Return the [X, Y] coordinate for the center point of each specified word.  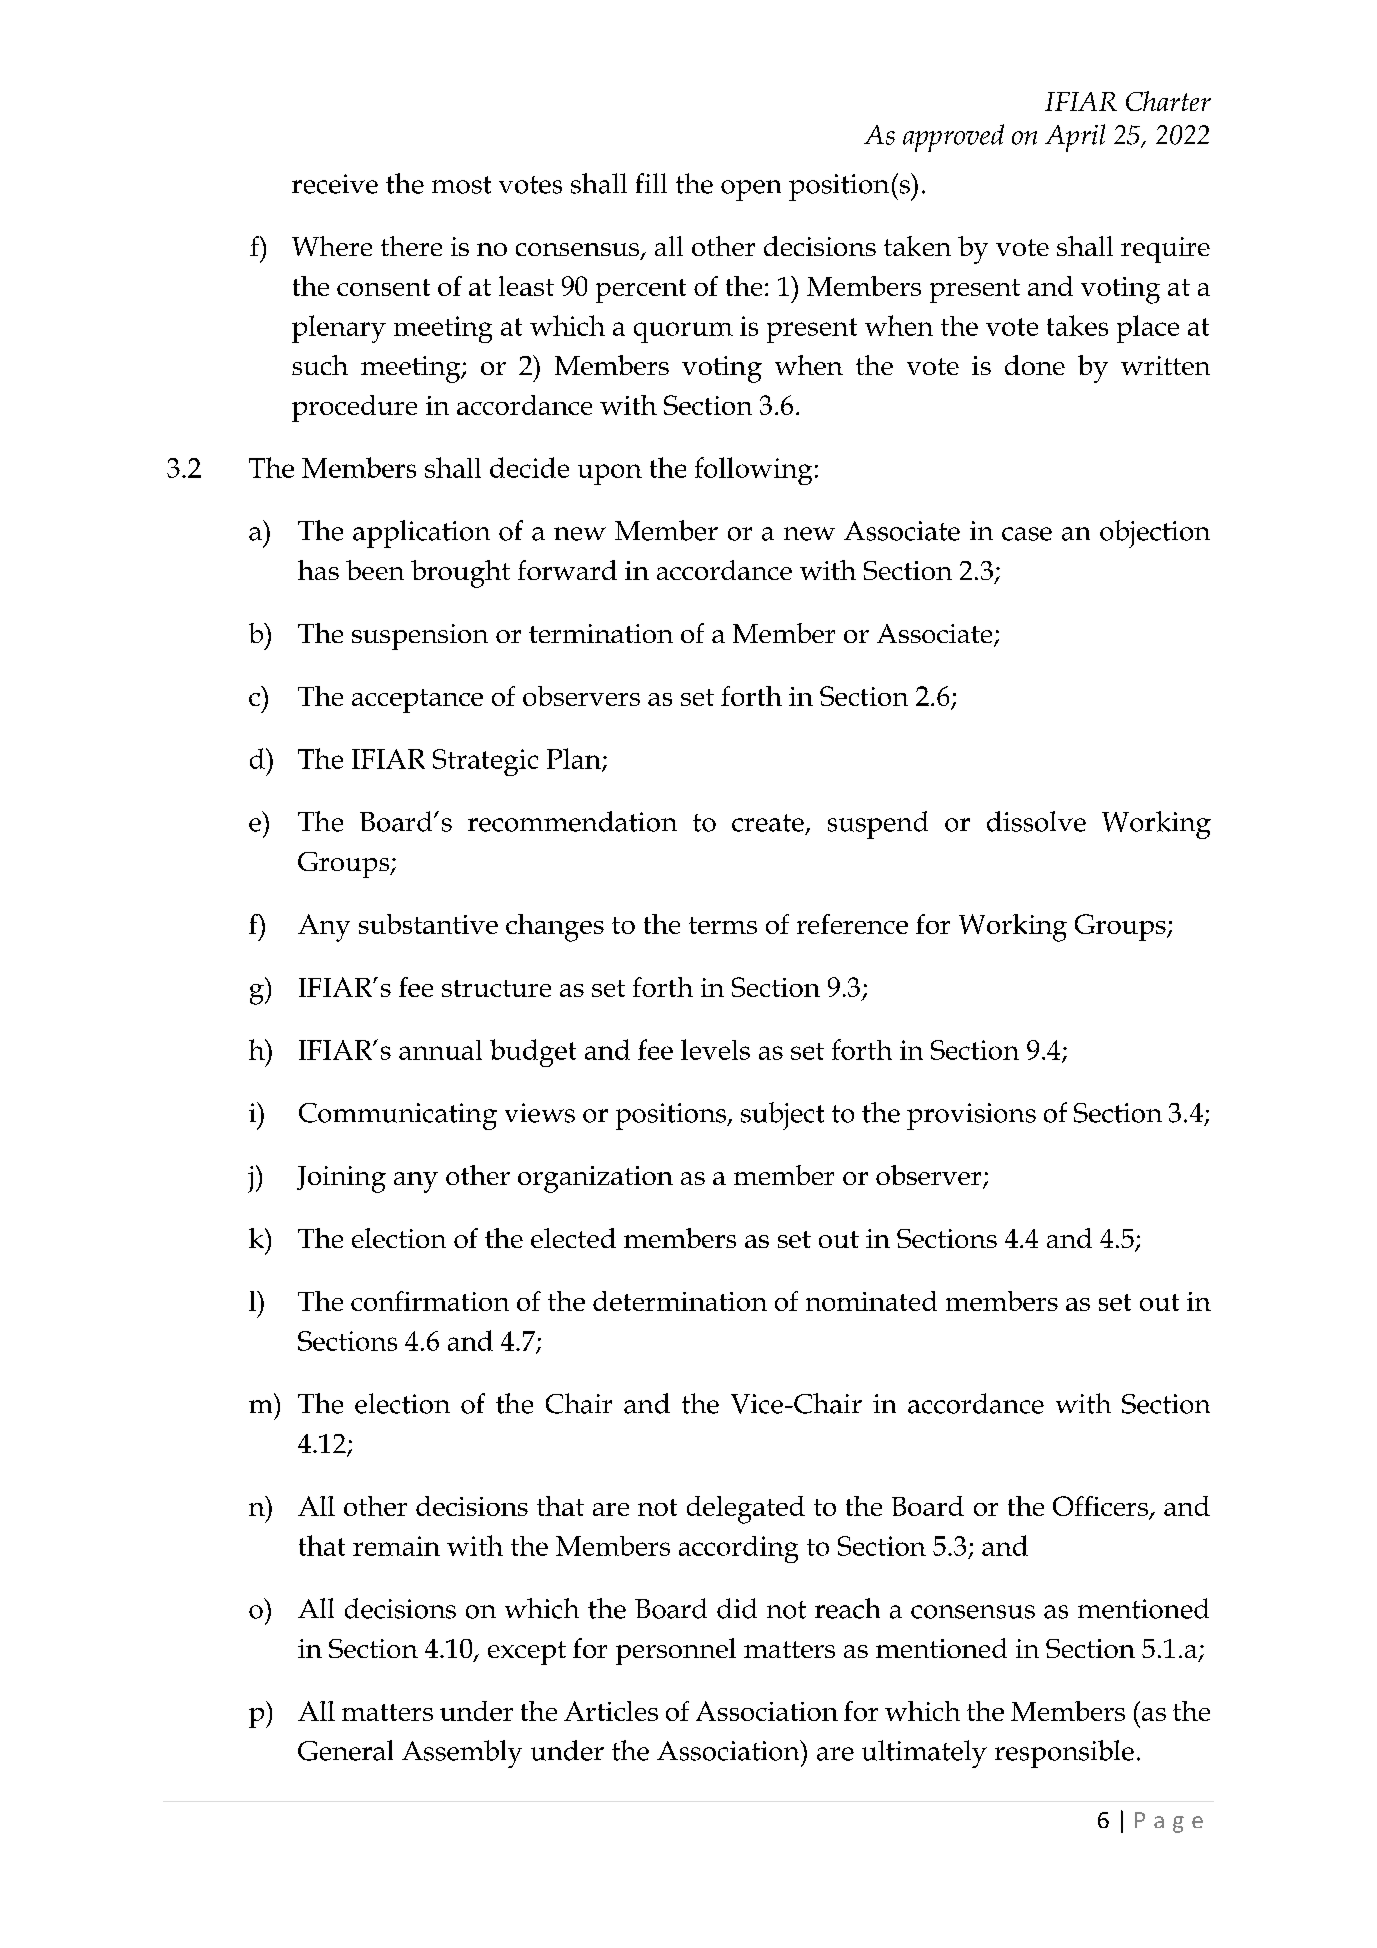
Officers [1101, 1507]
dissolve [1036, 821]
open [751, 190]
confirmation [430, 1301]
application [421, 534]
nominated [871, 1301]
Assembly [462, 1754]
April [1075, 138]
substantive [428, 924]
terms [723, 925]
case [1027, 534]
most [461, 185]
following [753, 471]
